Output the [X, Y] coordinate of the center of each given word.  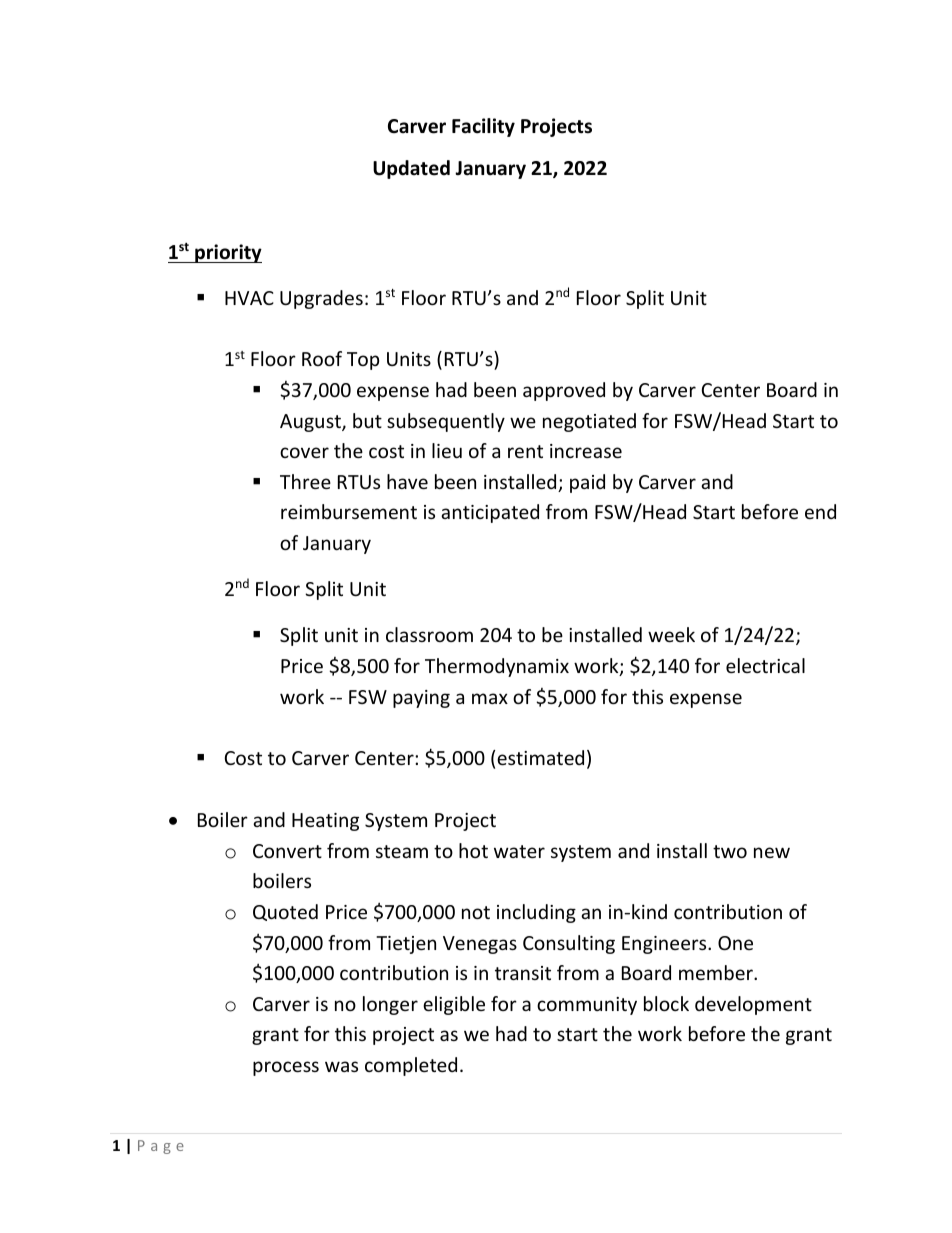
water [519, 851]
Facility [483, 127]
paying [421, 699]
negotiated [589, 422]
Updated [411, 169]
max [490, 698]
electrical [765, 665]
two [730, 851]
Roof [322, 358]
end [820, 511]
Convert [287, 851]
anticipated [490, 513]
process [286, 1068]
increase [586, 451]
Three [305, 481]
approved [564, 391]
